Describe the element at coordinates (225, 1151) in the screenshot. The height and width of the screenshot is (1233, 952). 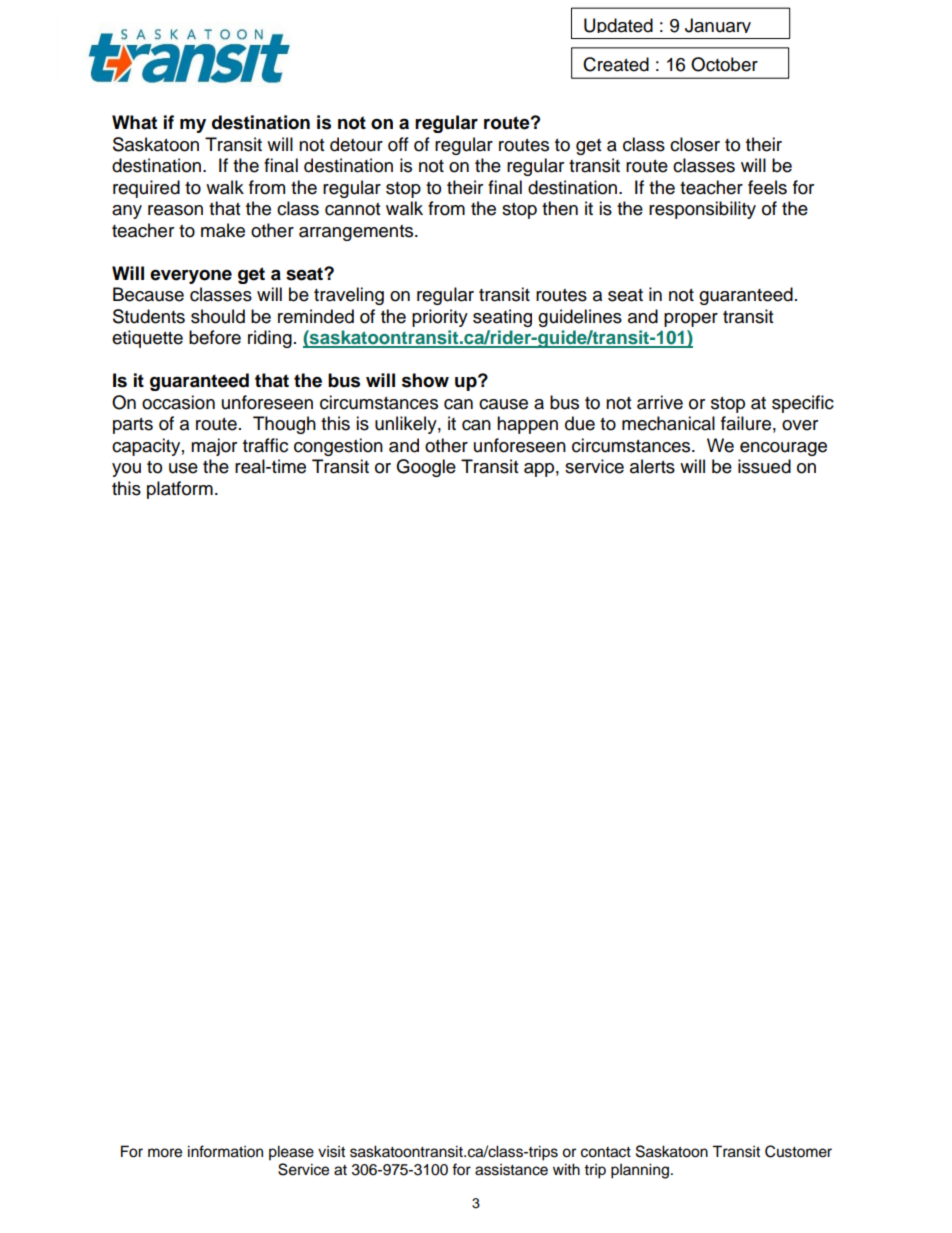
I see `information` at that location.
